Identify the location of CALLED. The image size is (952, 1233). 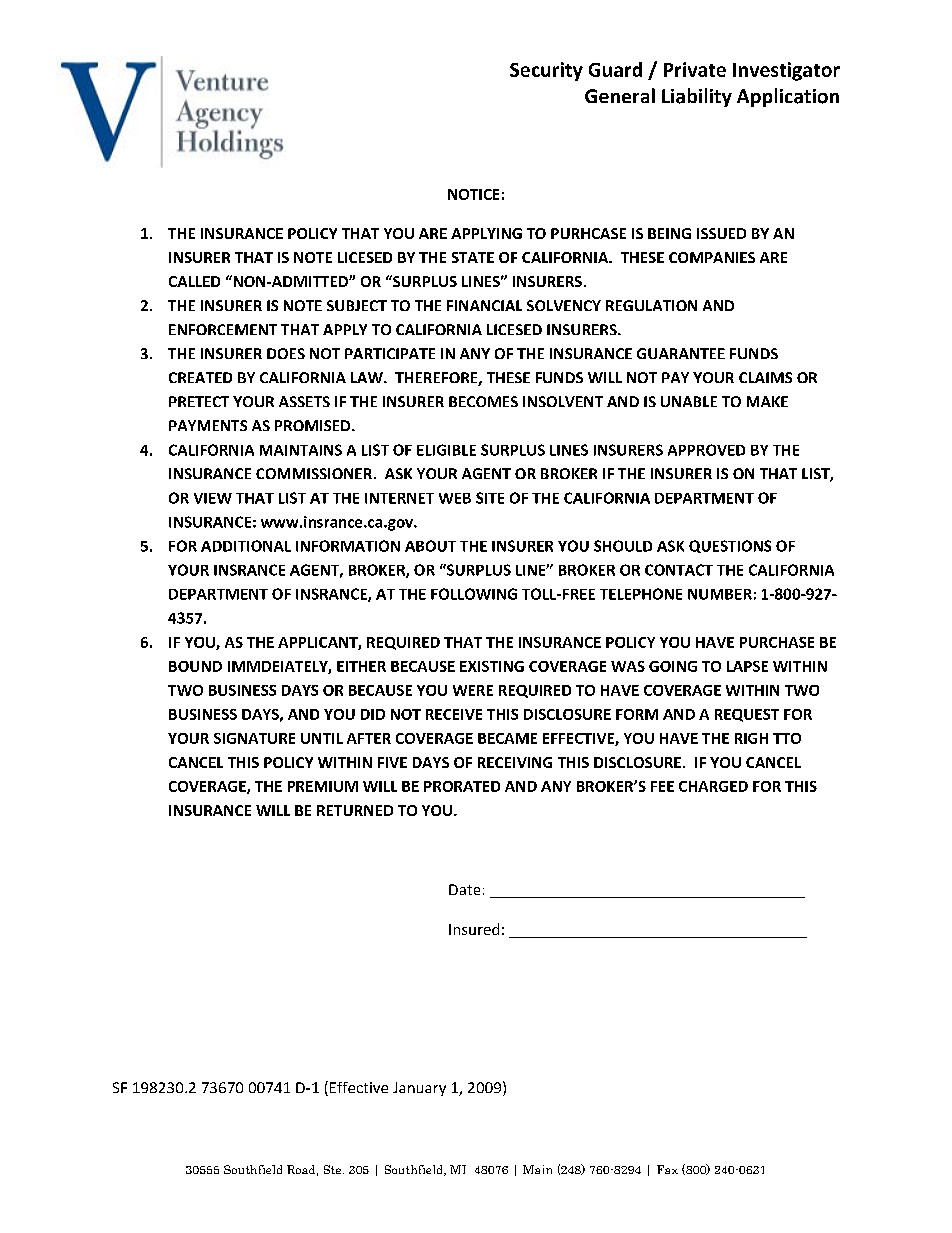
(194, 281).
